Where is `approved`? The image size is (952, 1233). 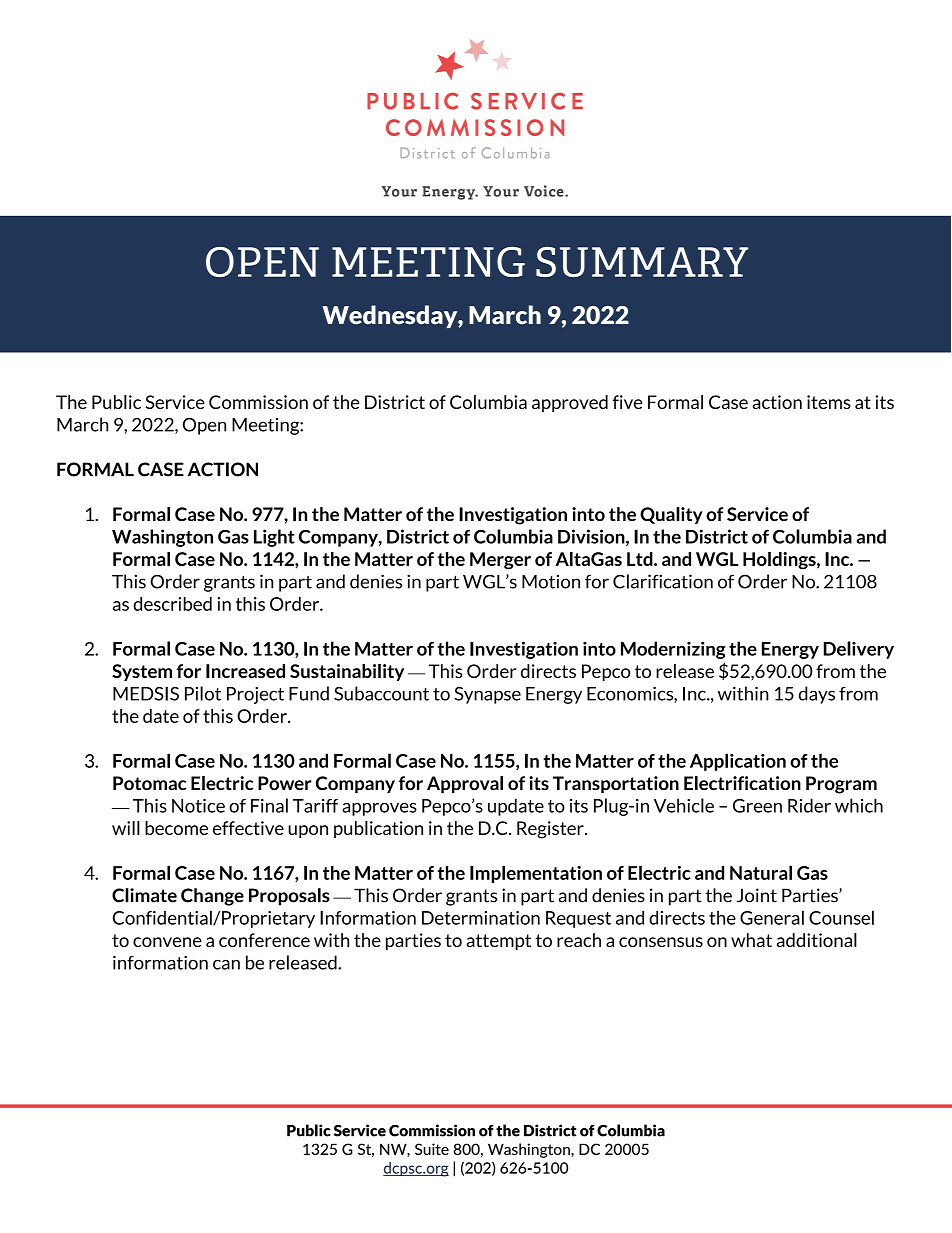
approved is located at coordinates (570, 403).
